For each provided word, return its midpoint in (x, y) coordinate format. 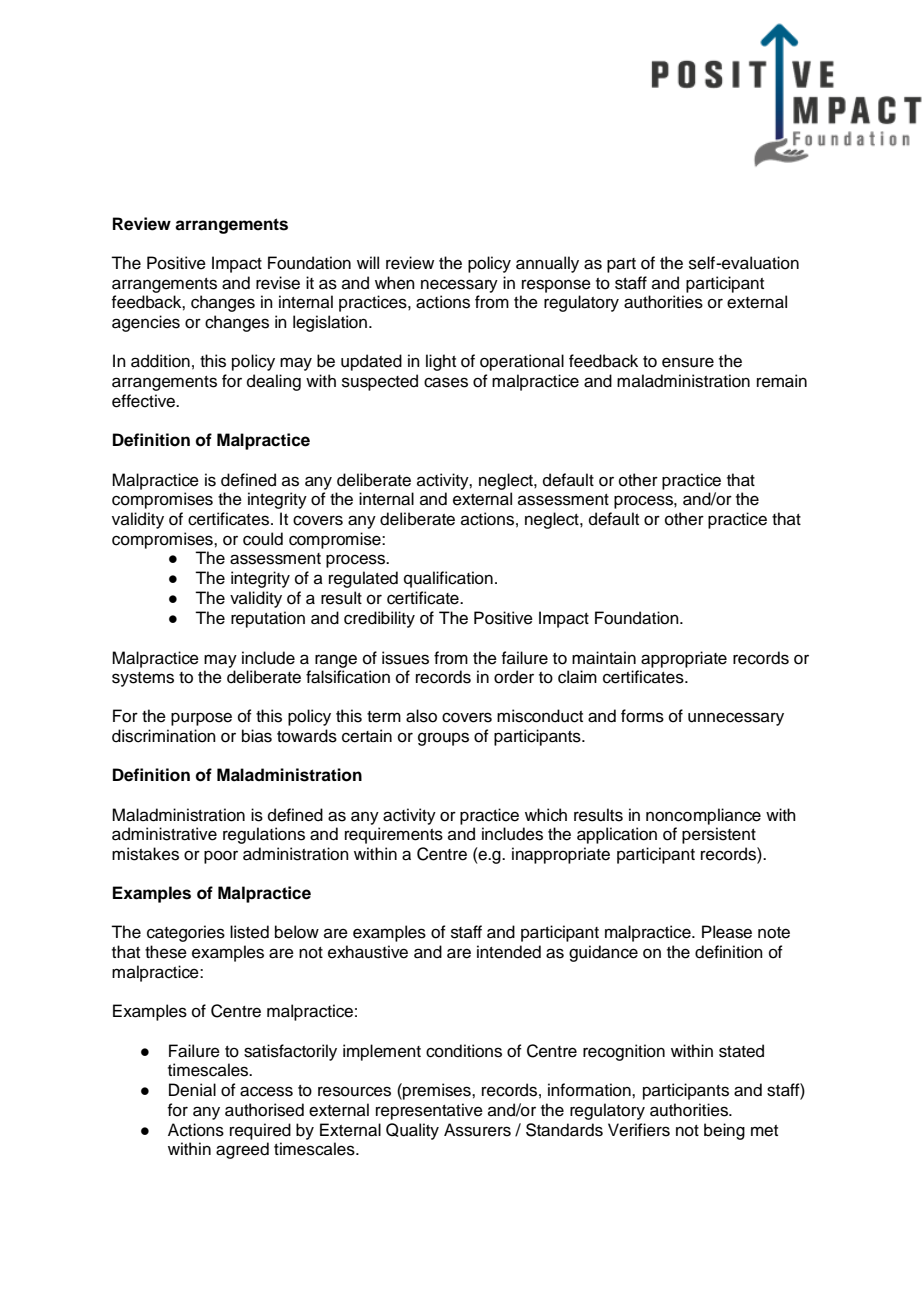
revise (278, 283)
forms (642, 716)
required (260, 1131)
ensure (688, 362)
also (421, 716)
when (395, 283)
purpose (201, 719)
